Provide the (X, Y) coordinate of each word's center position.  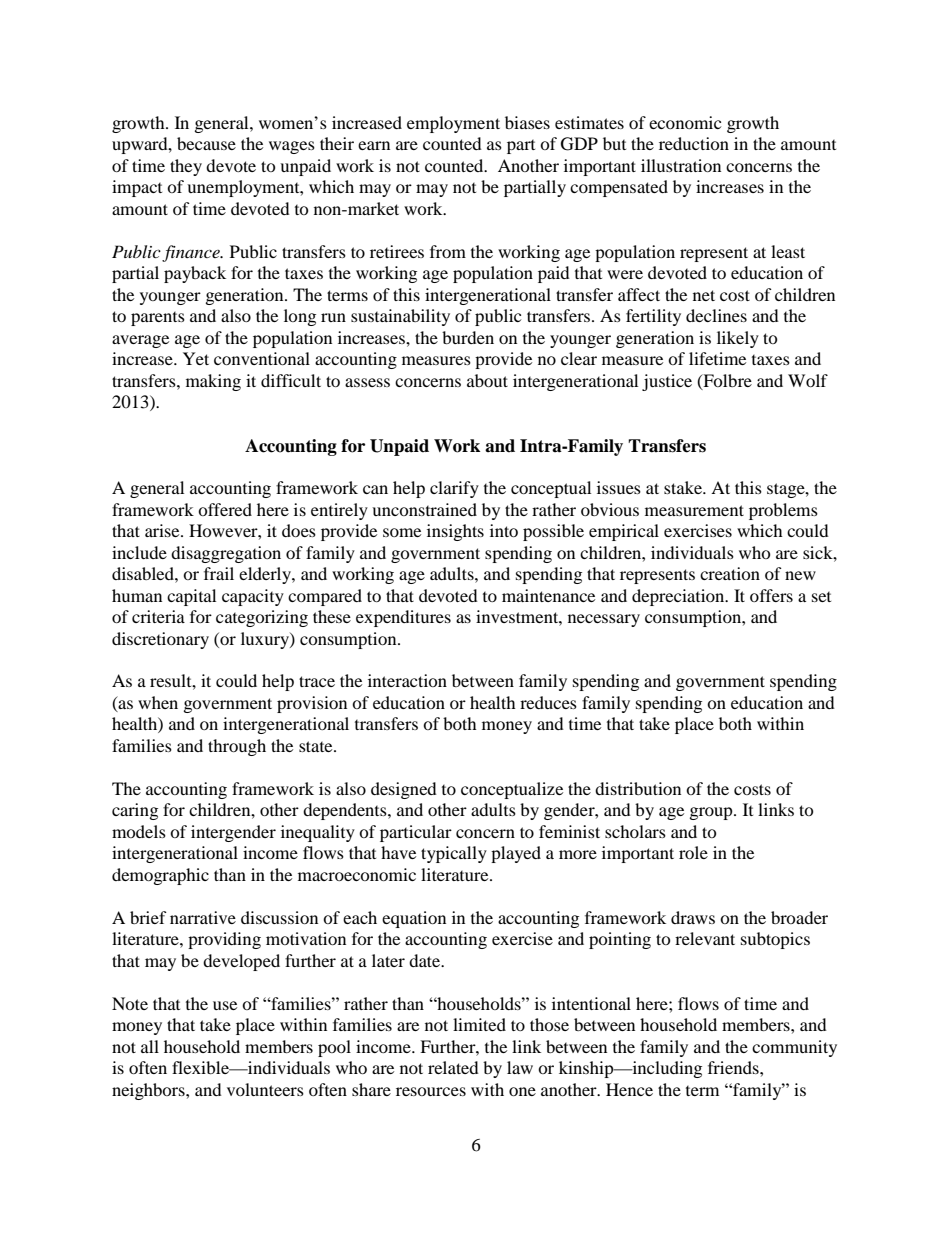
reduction (694, 143)
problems (783, 511)
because (206, 143)
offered (225, 509)
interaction (407, 680)
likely (738, 339)
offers (771, 595)
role (693, 852)
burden (468, 337)
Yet (196, 358)
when (158, 702)
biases (527, 122)
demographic (160, 876)
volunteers (265, 1089)
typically (454, 854)
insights (455, 532)
